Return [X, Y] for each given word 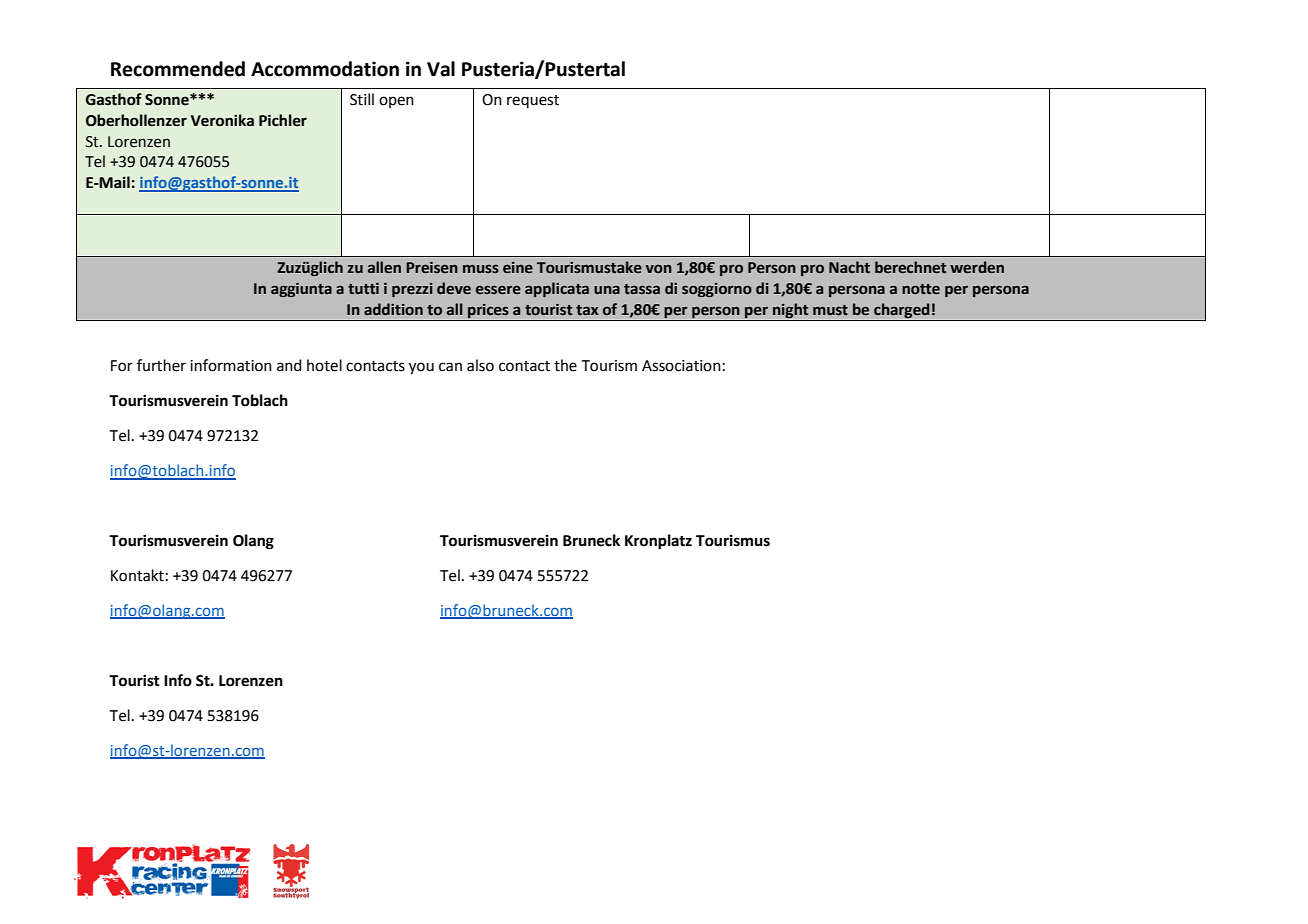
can [450, 367]
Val [441, 69]
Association [681, 366]
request [533, 101]
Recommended [178, 69]
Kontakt [137, 575]
